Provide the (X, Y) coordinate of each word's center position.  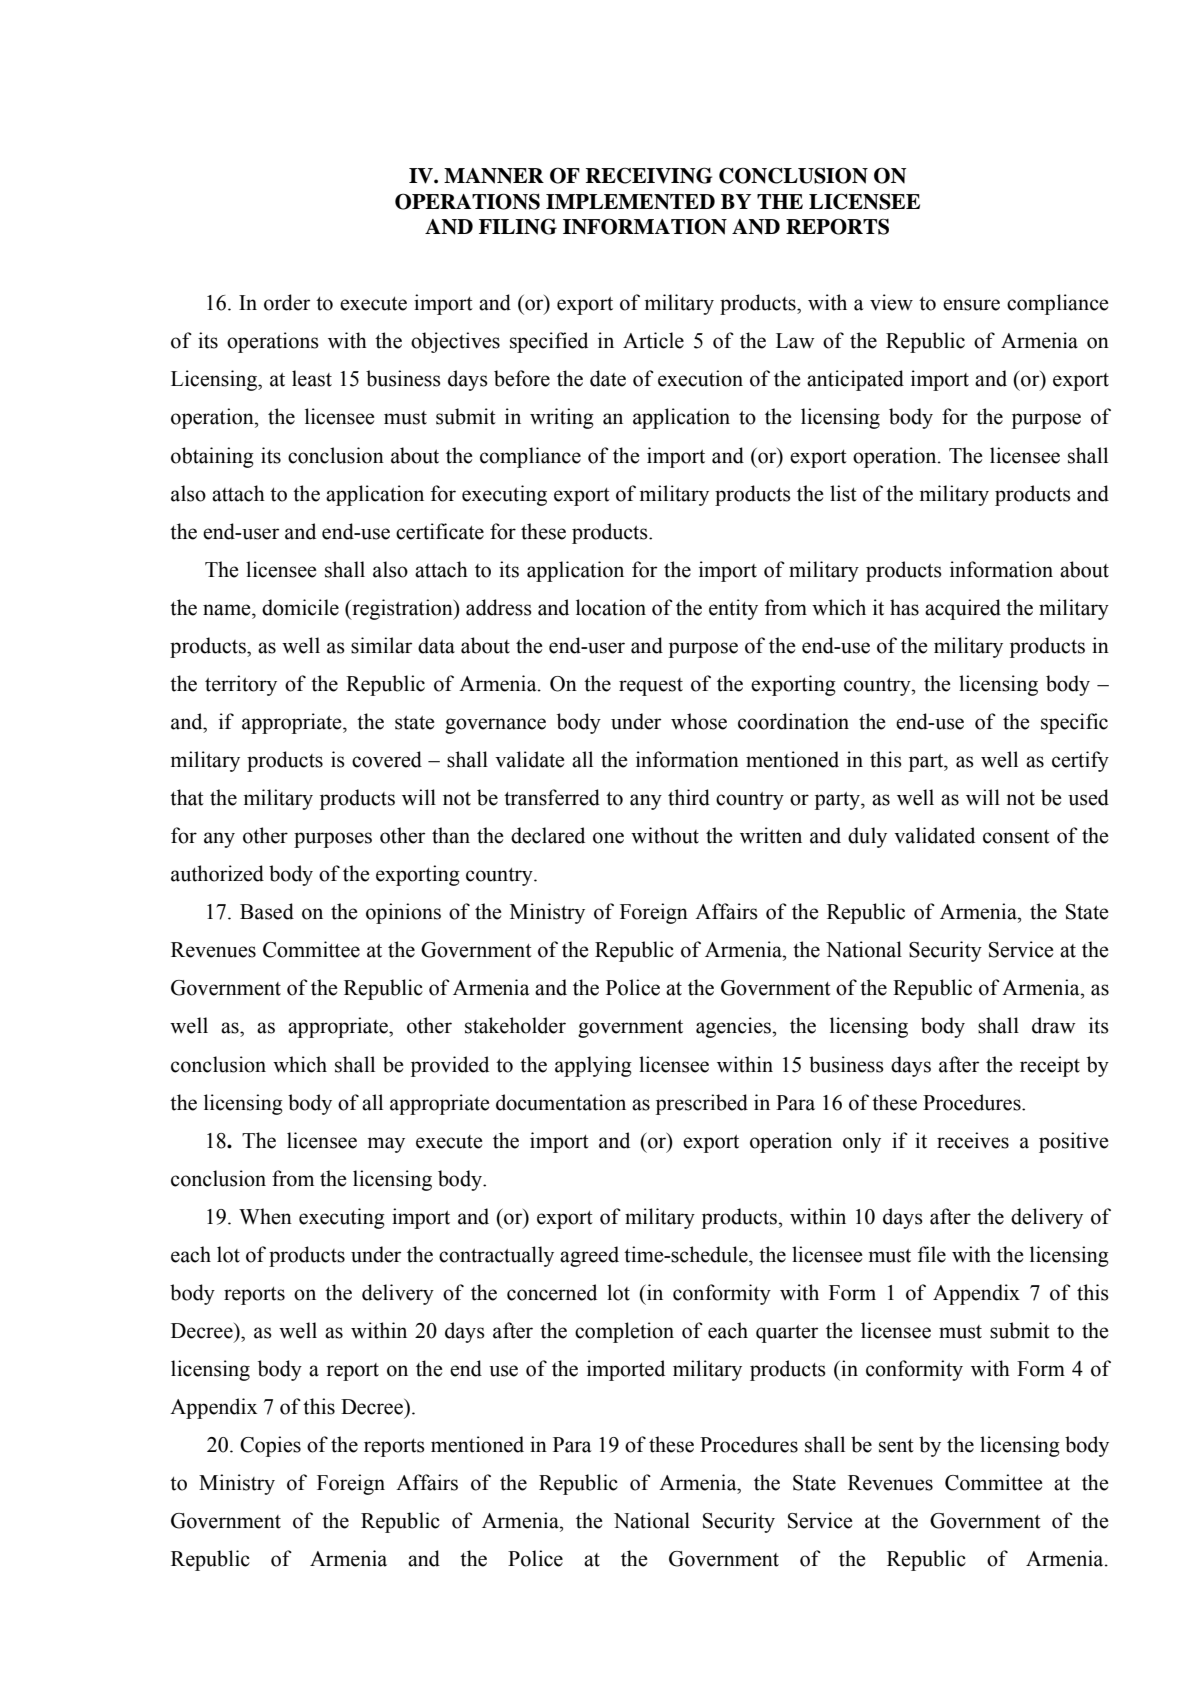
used (1088, 797)
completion (624, 1332)
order (287, 302)
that (187, 797)
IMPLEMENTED (630, 202)
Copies (270, 1446)
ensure (971, 305)
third (689, 797)
